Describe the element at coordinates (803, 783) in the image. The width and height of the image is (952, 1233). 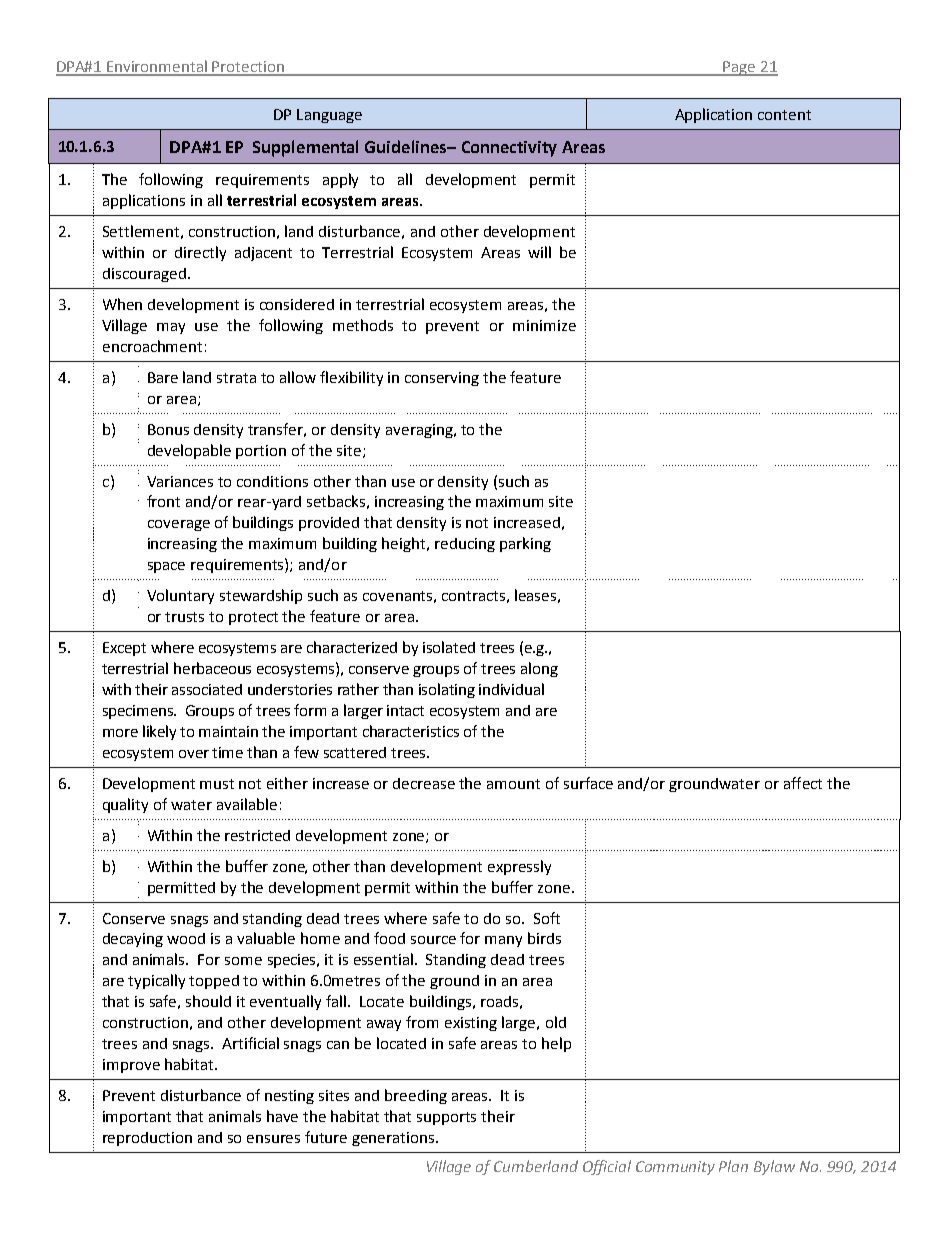
I see `affect` at that location.
